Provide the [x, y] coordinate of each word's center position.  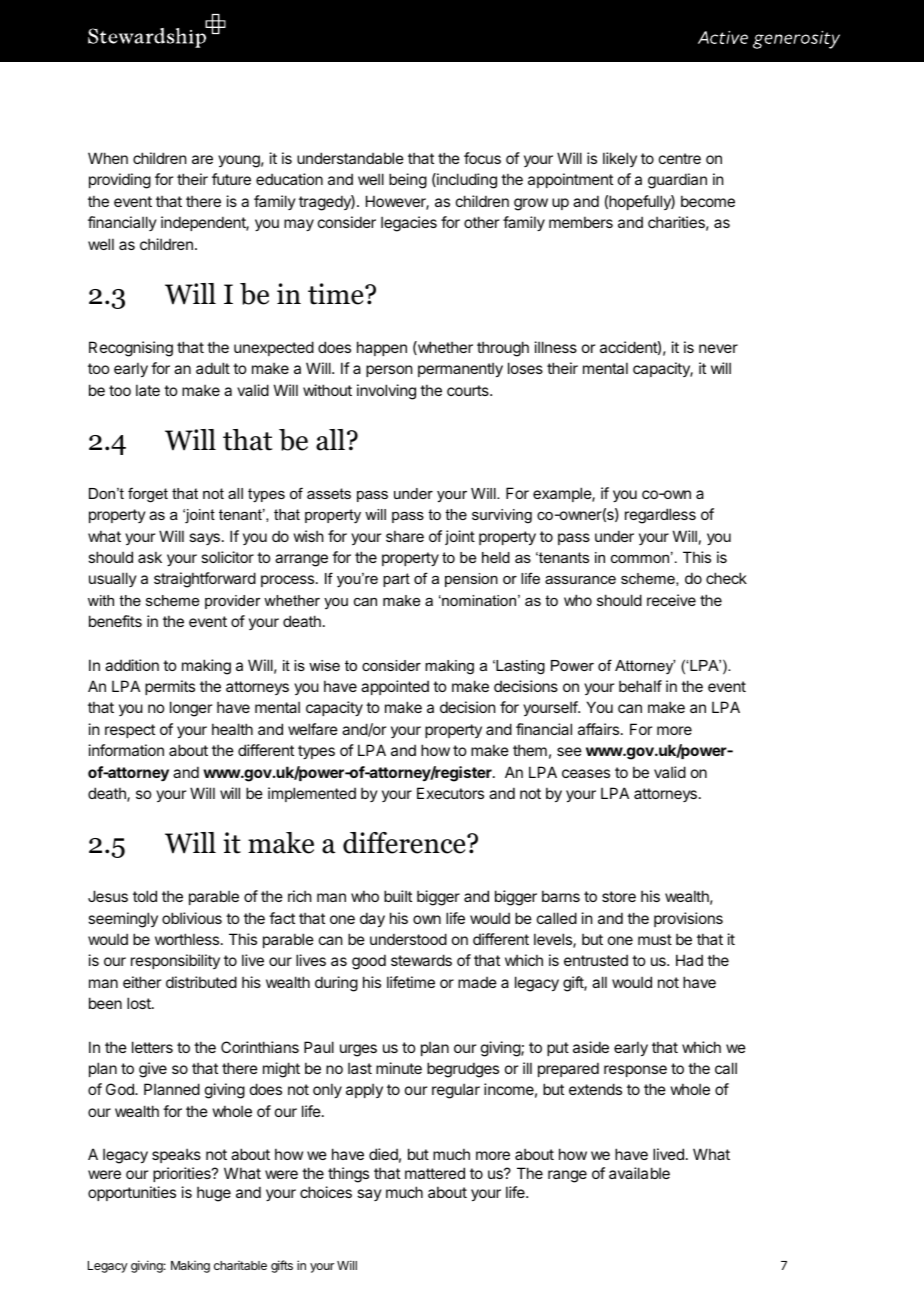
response [635, 1071]
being [408, 181]
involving [386, 392]
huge [214, 1194]
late [148, 390]
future [231, 179]
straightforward [205, 580]
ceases [586, 773]
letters [152, 1047]
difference [405, 843]
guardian [677, 181]
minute [399, 1068]
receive [671, 600]
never [718, 348]
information [126, 750]
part [396, 580]
